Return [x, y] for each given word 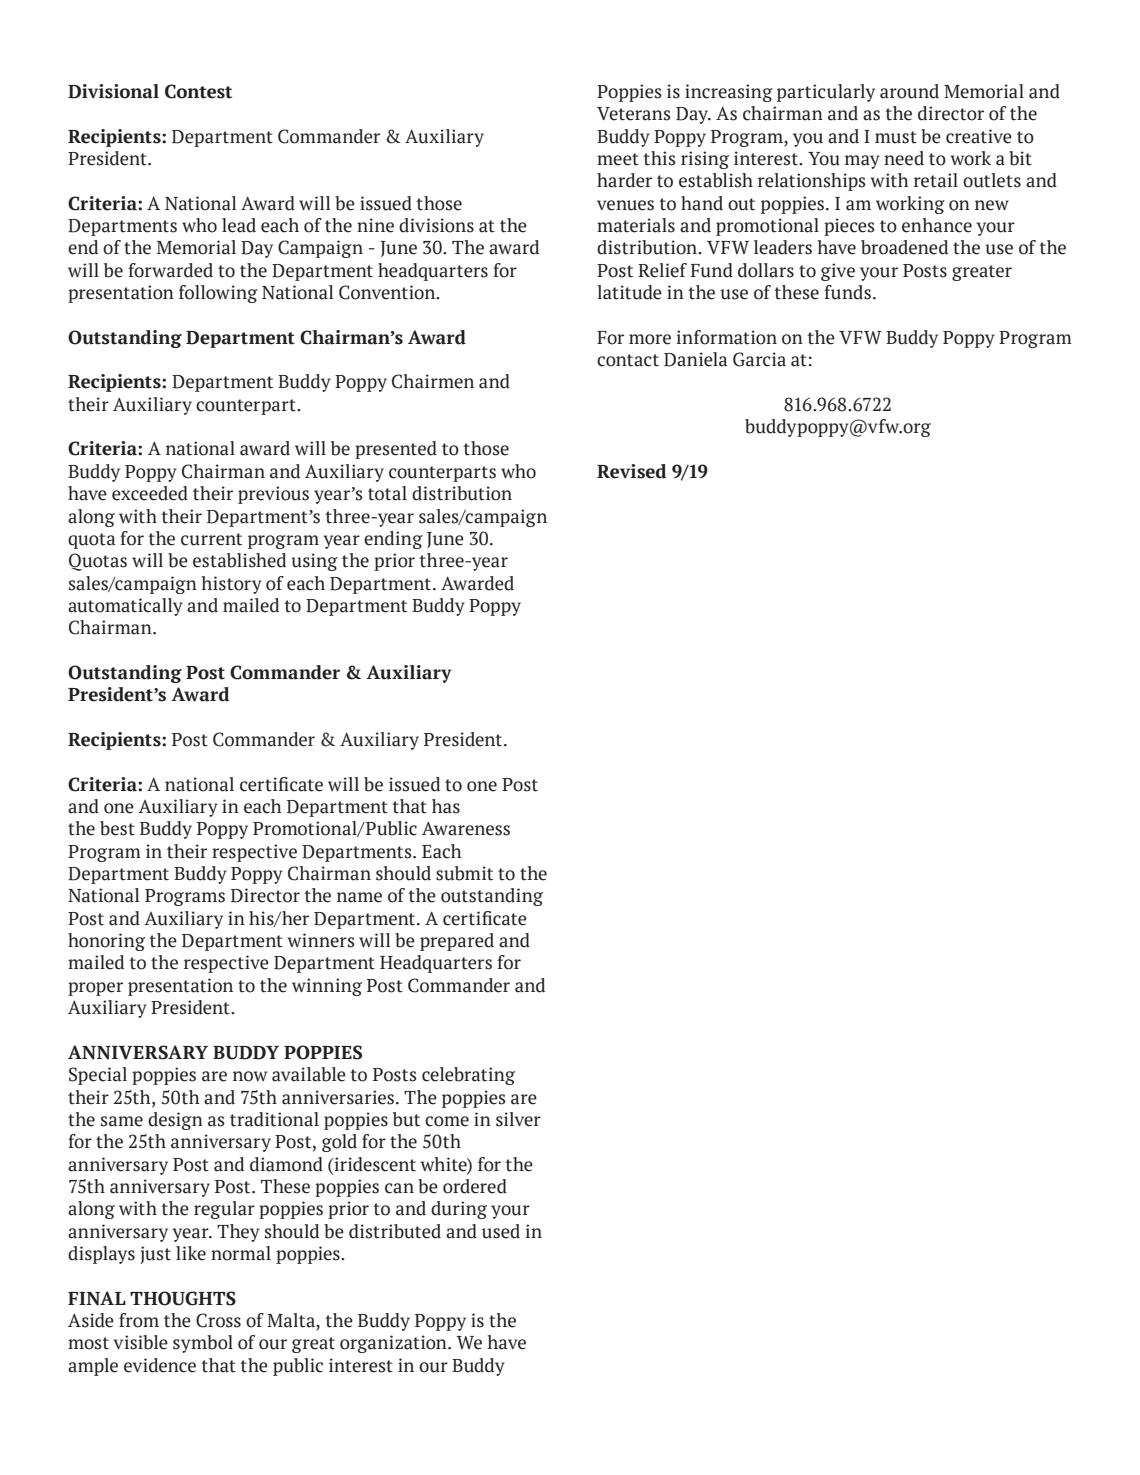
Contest [198, 91]
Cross [218, 1320]
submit [464, 873]
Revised [632, 471]
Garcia [759, 359]
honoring [106, 942]
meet [618, 159]
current [211, 539]
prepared [457, 942]
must [896, 137]
